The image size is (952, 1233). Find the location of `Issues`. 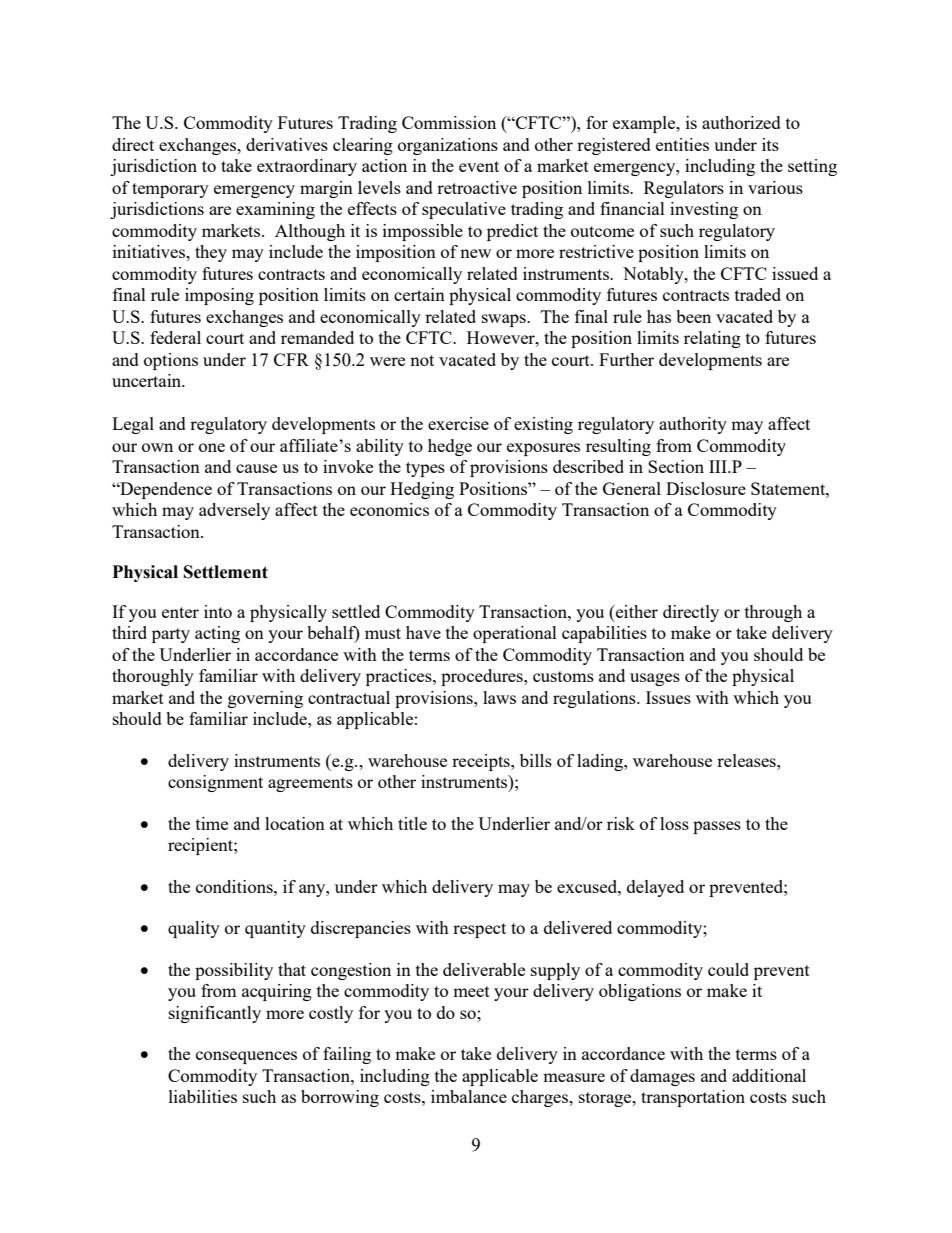

Issues is located at coordinates (668, 697).
